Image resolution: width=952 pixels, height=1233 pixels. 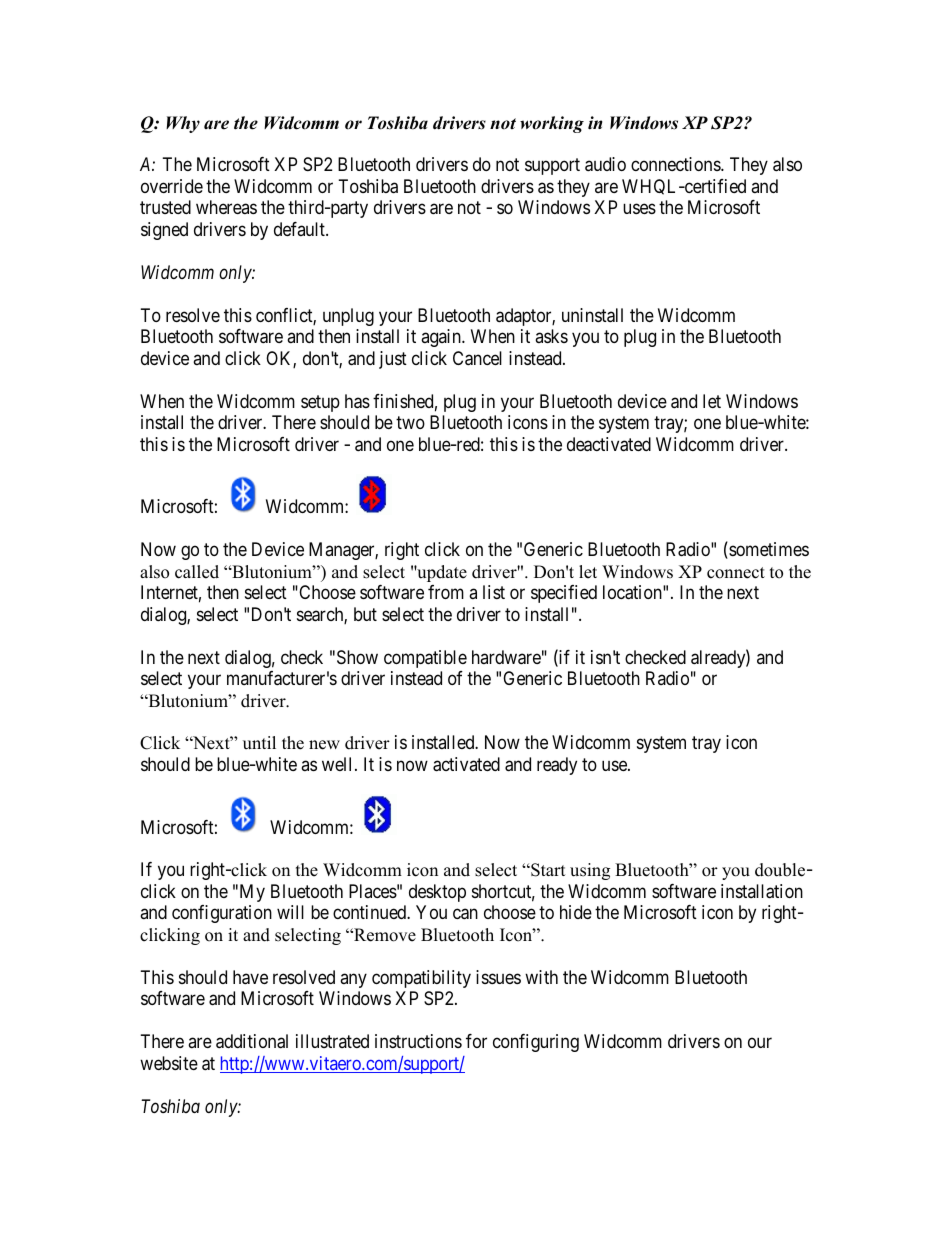 I want to click on default, so click(x=300, y=229).
